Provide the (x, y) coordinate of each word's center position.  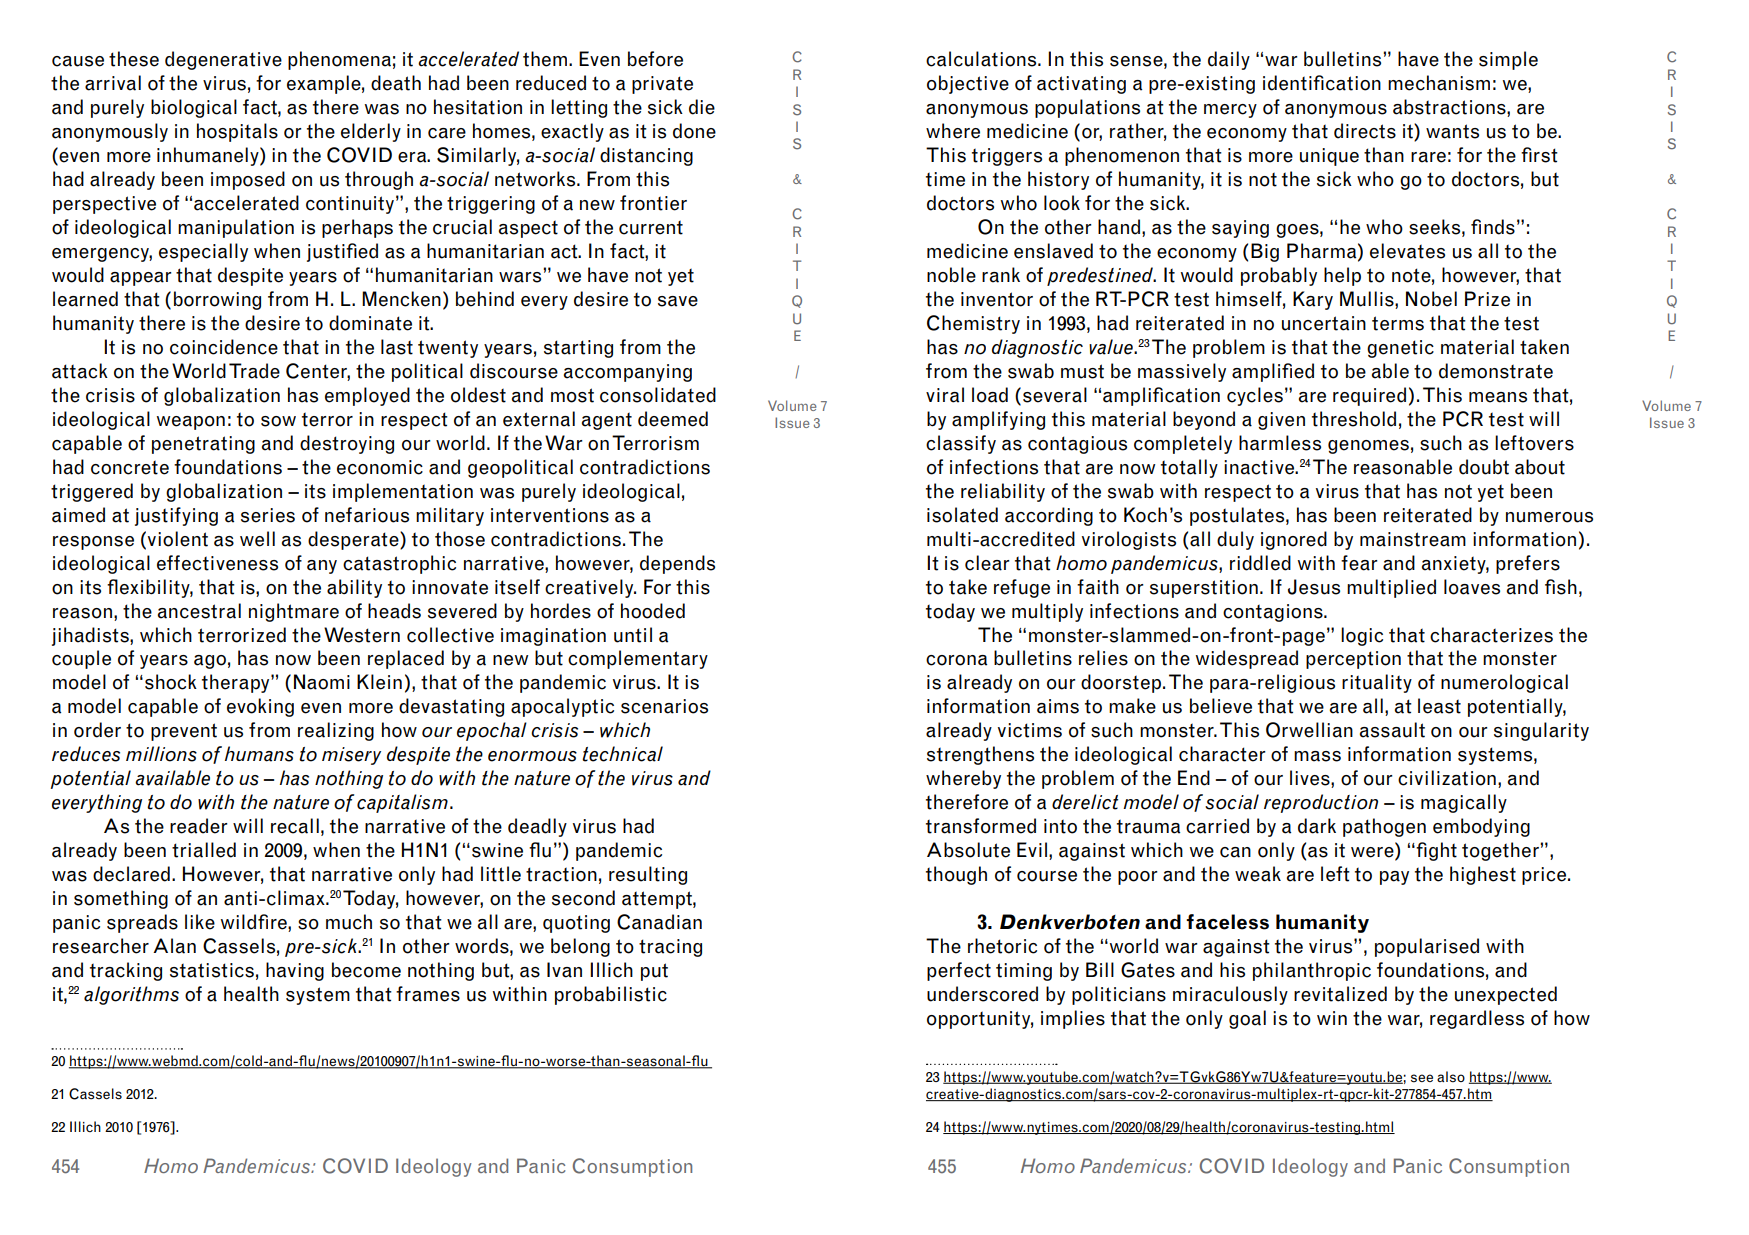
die (702, 107)
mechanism (1439, 83)
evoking (260, 707)
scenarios (664, 706)
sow (278, 421)
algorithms (131, 995)
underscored (982, 994)
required (1369, 396)
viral (945, 395)
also (1451, 1077)
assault (1392, 730)
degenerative (223, 60)
